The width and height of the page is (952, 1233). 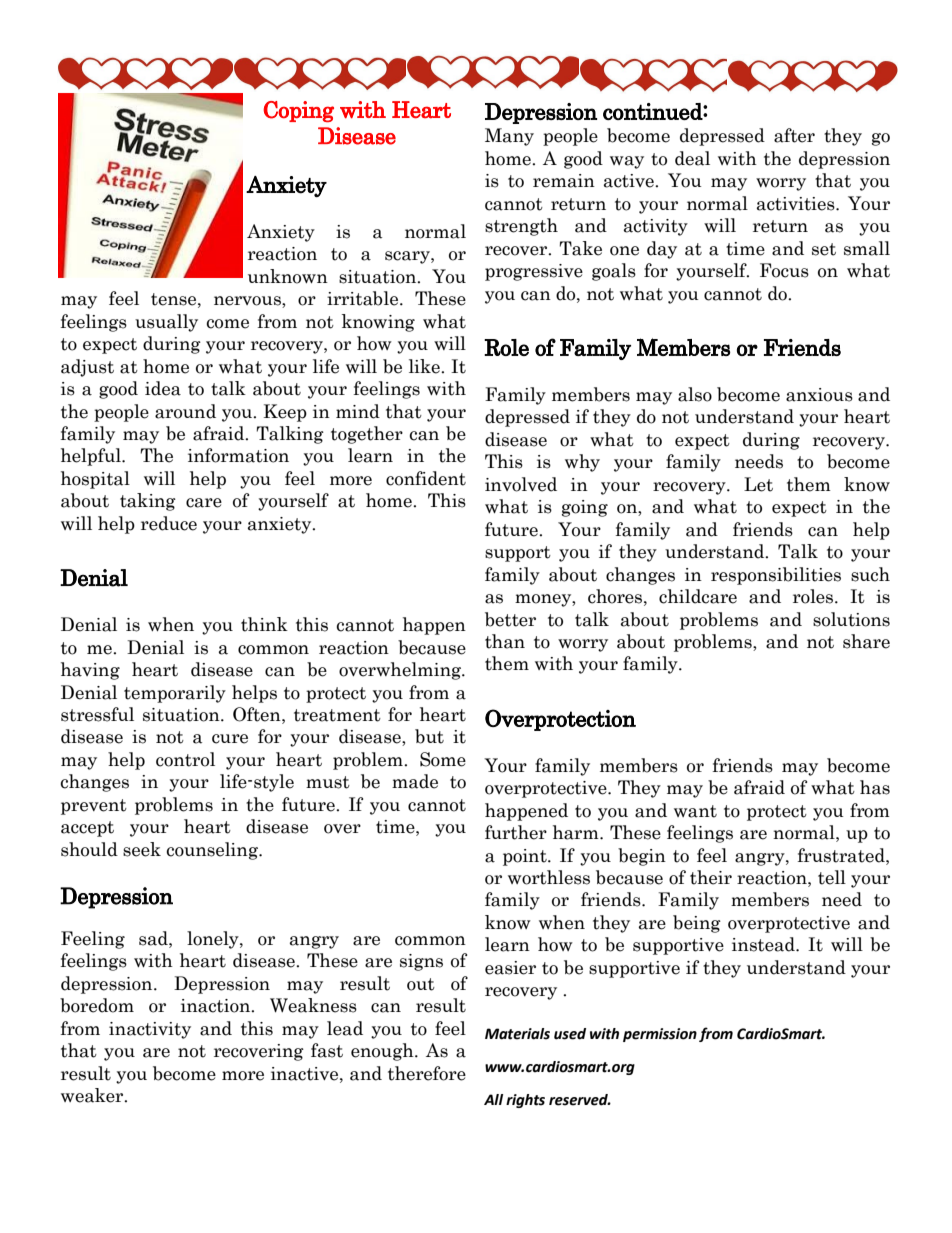 I want to click on Many, so click(x=509, y=137).
